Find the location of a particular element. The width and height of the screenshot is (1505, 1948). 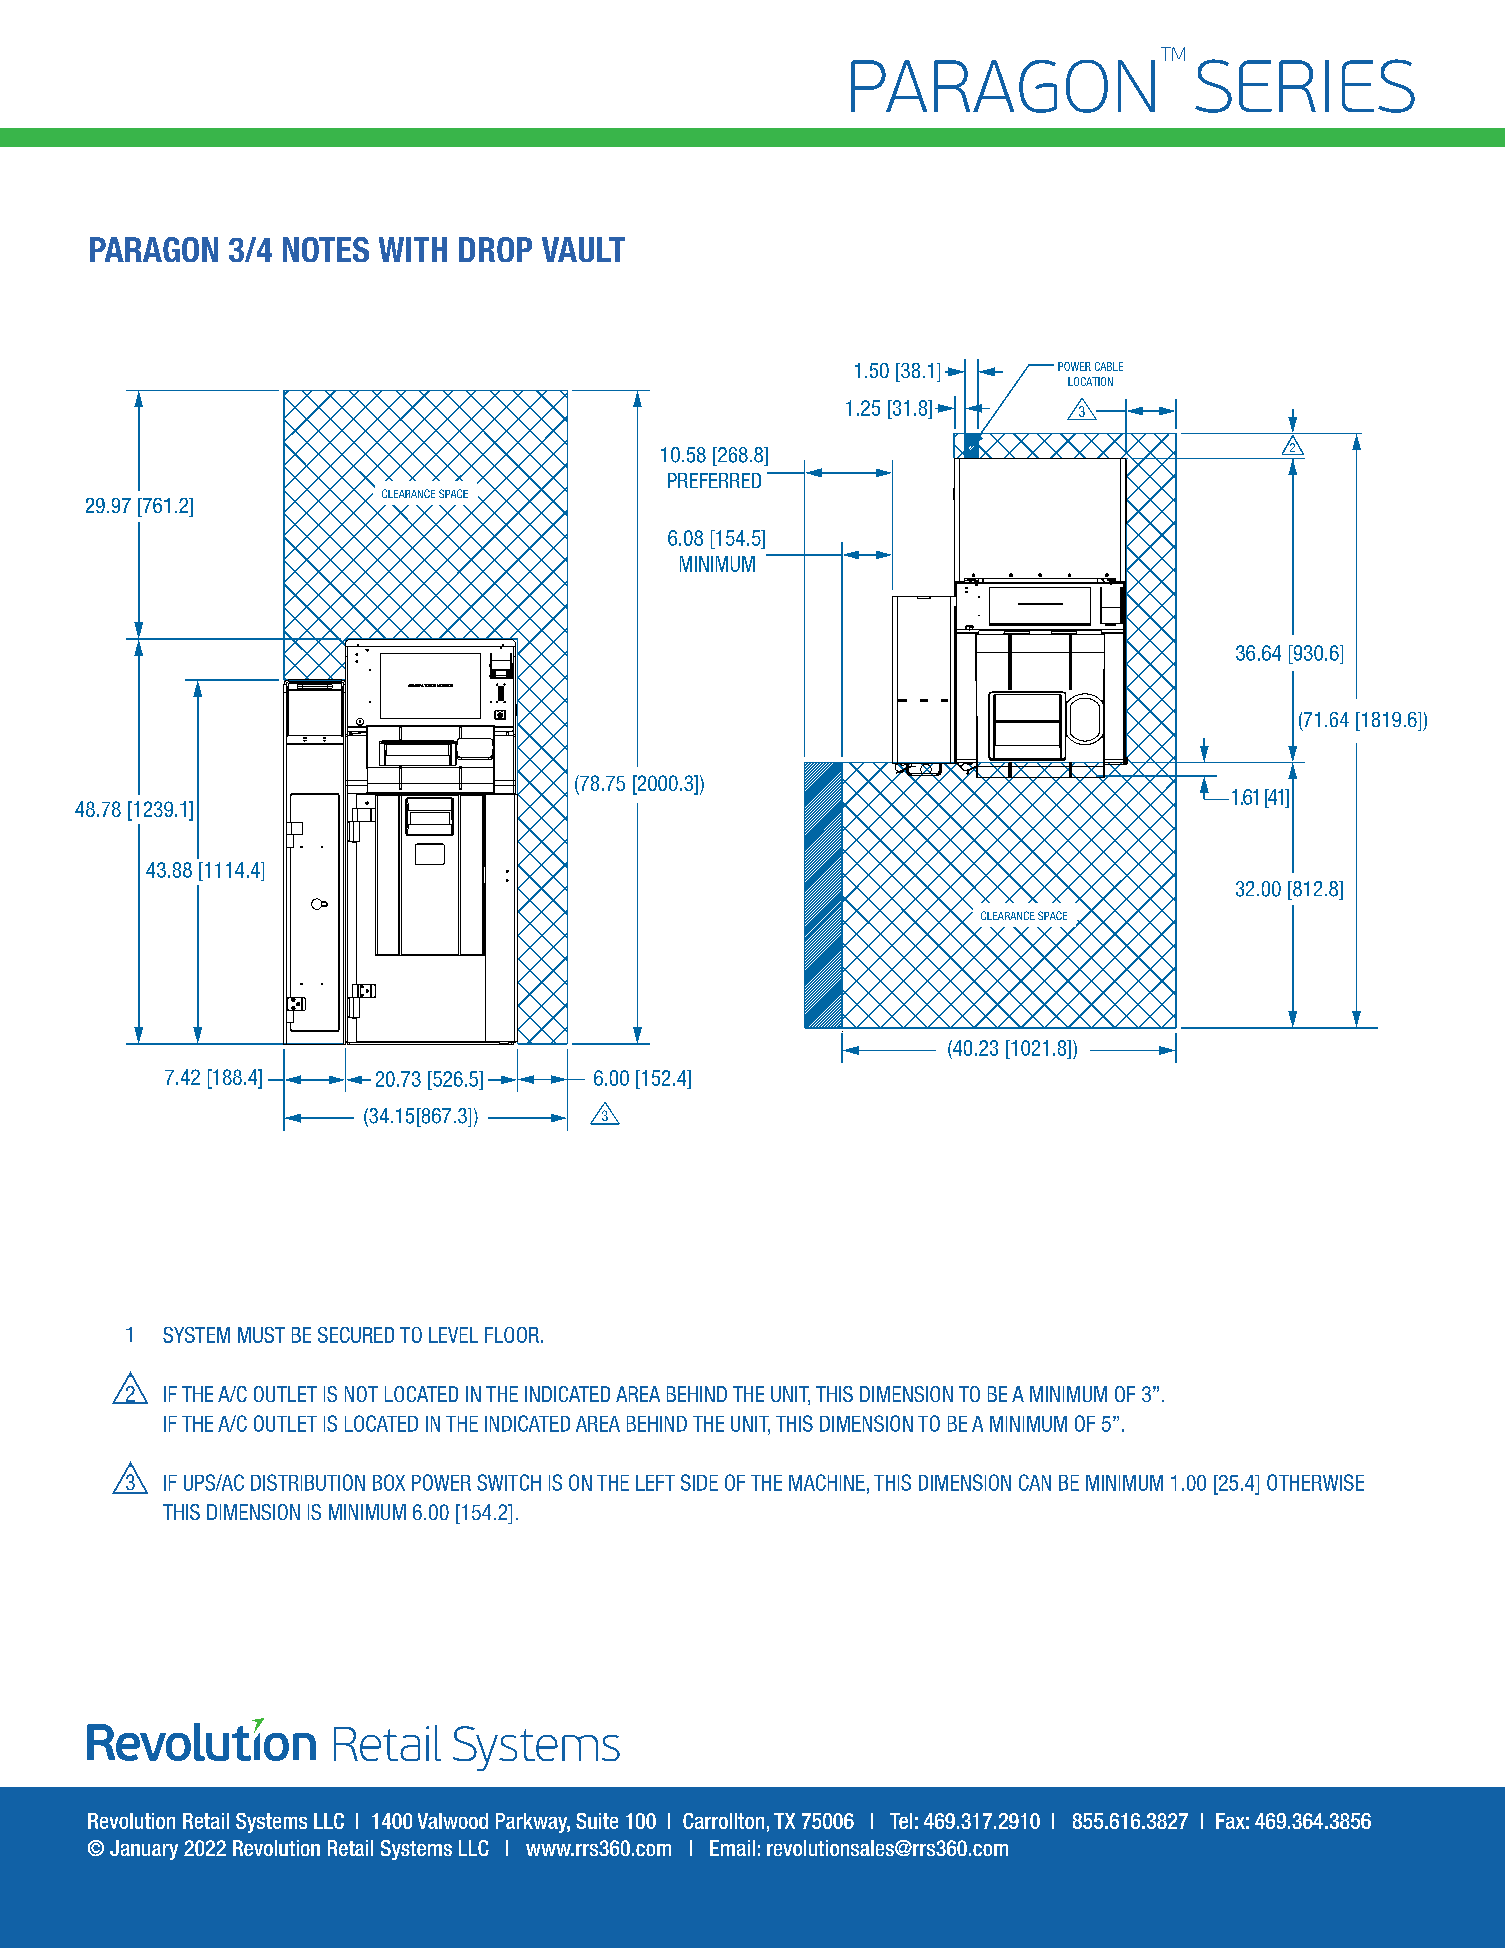

NOTES is located at coordinates (326, 249).
